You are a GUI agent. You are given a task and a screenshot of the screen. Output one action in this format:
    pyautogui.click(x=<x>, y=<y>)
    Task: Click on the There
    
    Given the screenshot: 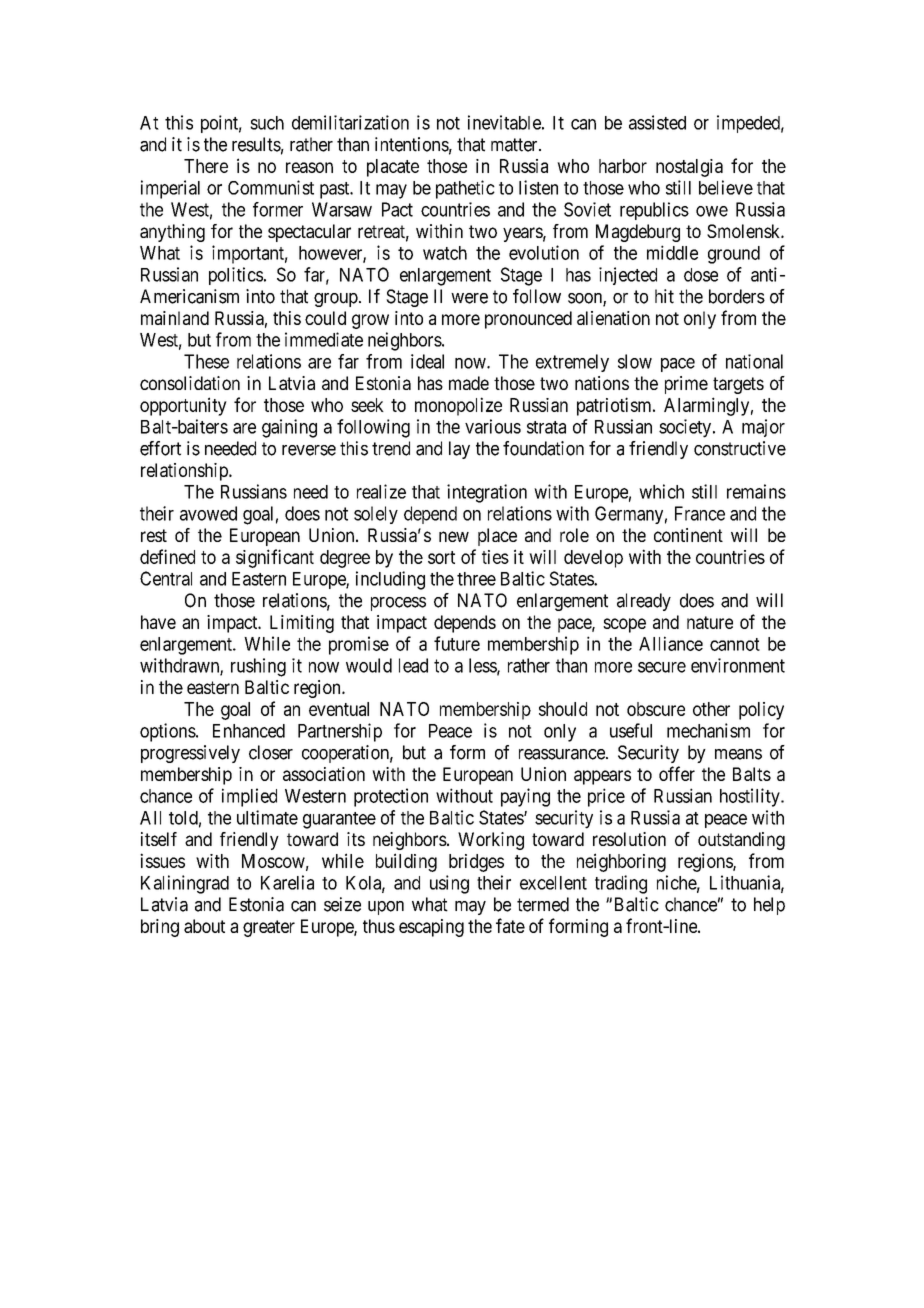 What is the action you would take?
    pyautogui.click(x=206, y=166)
